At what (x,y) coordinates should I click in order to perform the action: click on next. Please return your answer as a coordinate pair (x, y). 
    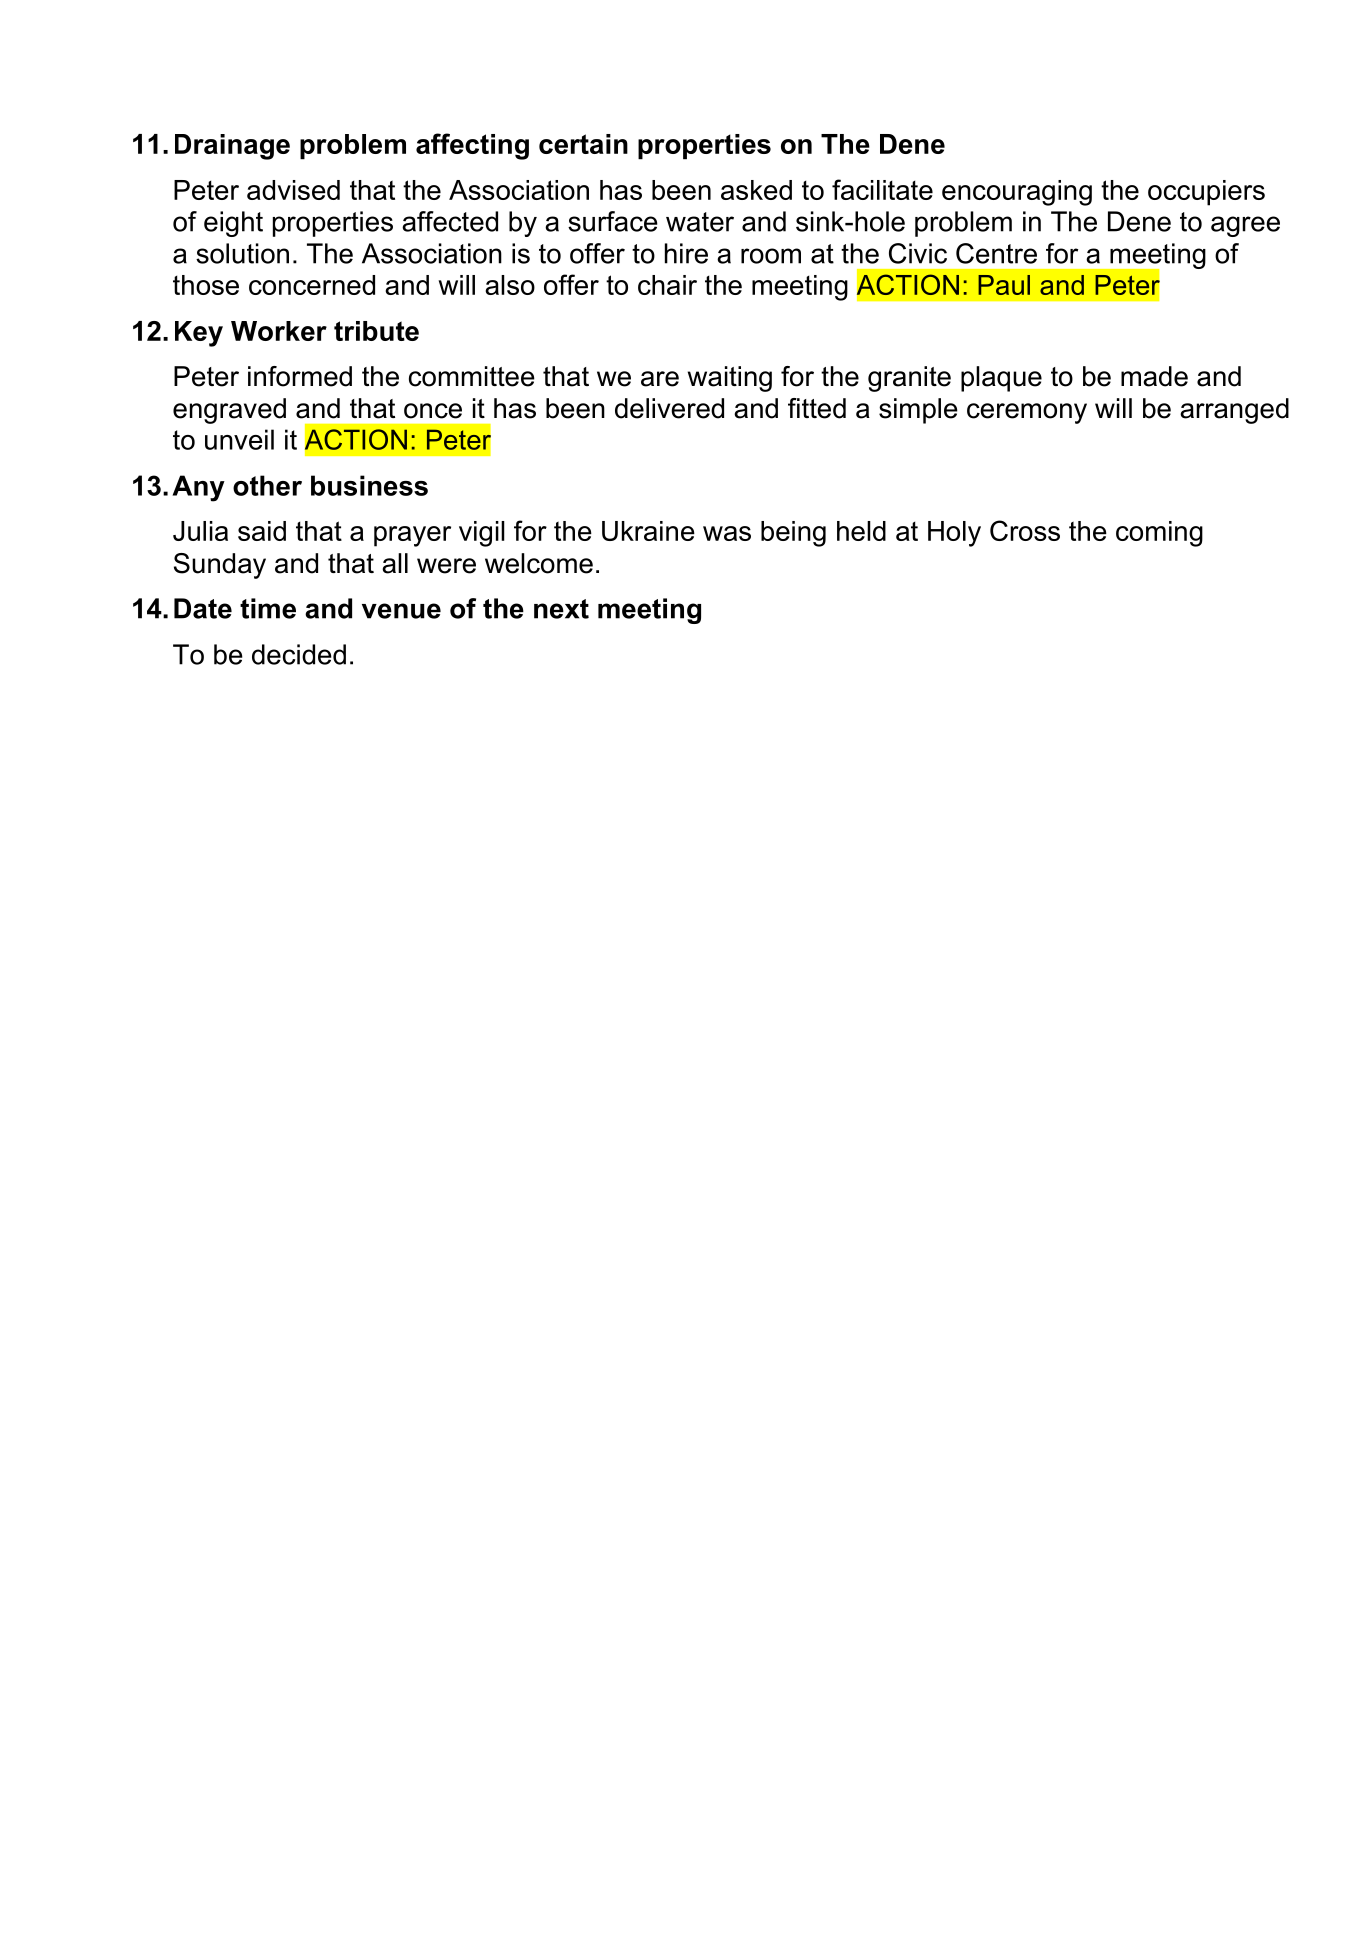
    Looking at the image, I should click on (561, 609).
